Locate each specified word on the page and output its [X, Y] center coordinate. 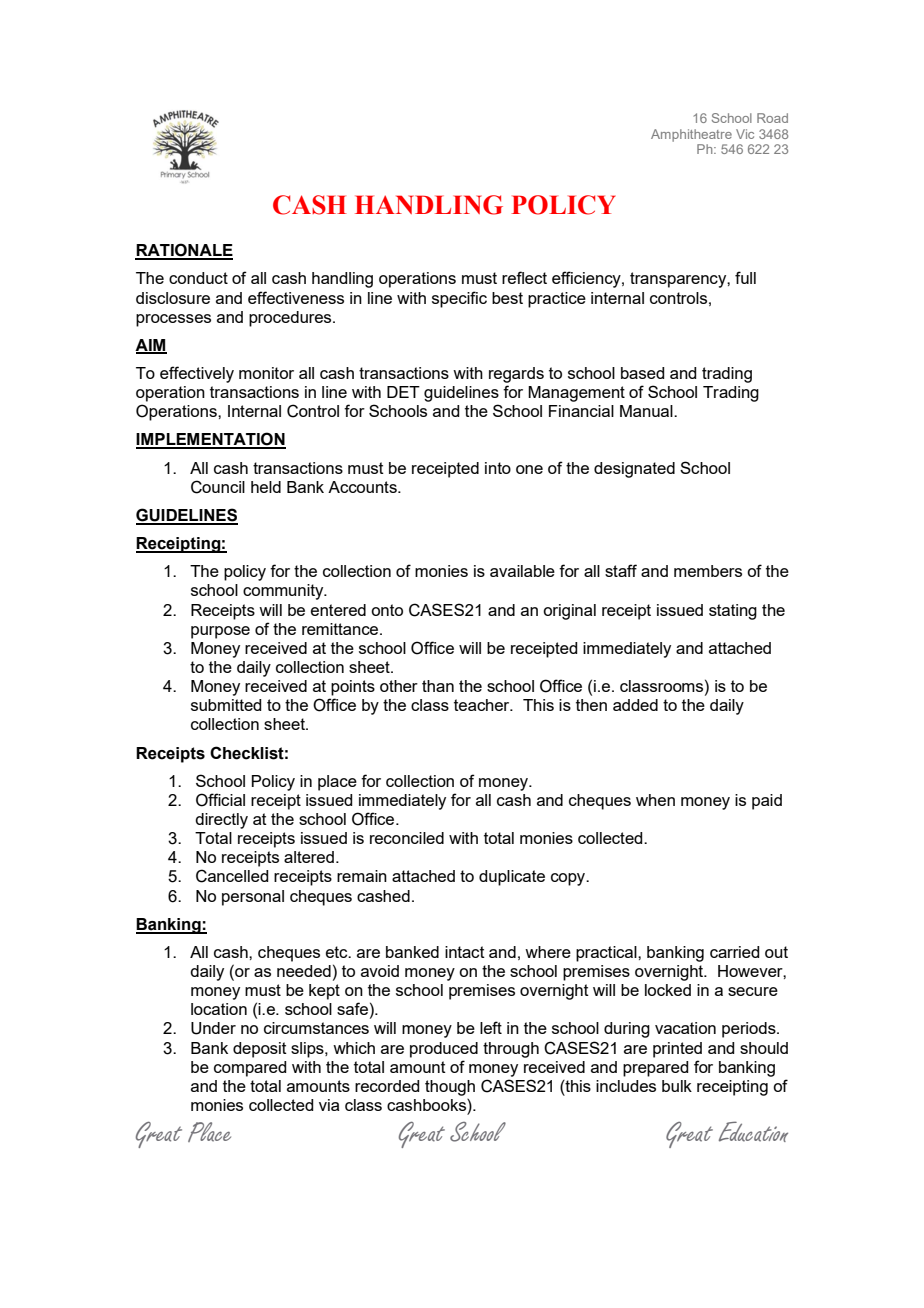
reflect [524, 277]
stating [733, 612]
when [655, 800]
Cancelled [232, 876]
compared [250, 1069]
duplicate [512, 878]
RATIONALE [184, 251]
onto [387, 610]
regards [516, 375]
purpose [220, 632]
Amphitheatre [691, 135]
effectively [197, 374]
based [642, 373]
